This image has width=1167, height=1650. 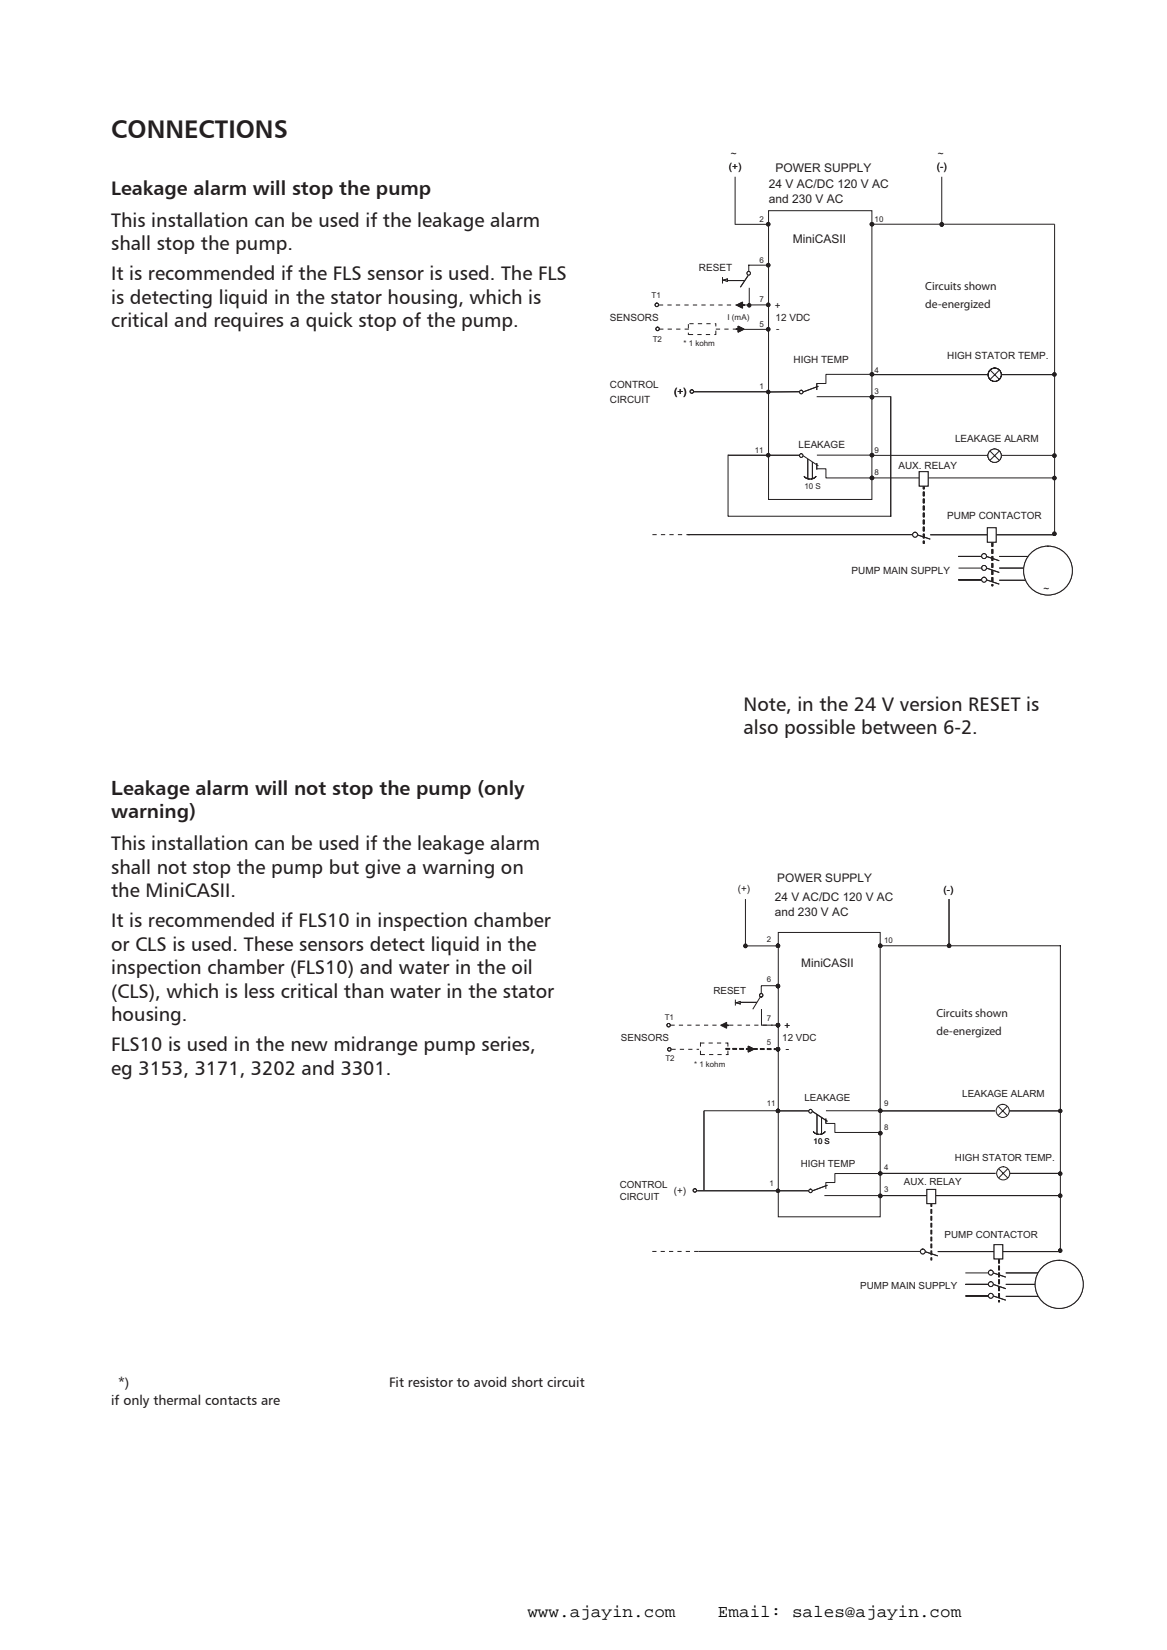 What do you see at coordinates (344, 866) in the image?
I see `but` at bounding box center [344, 866].
